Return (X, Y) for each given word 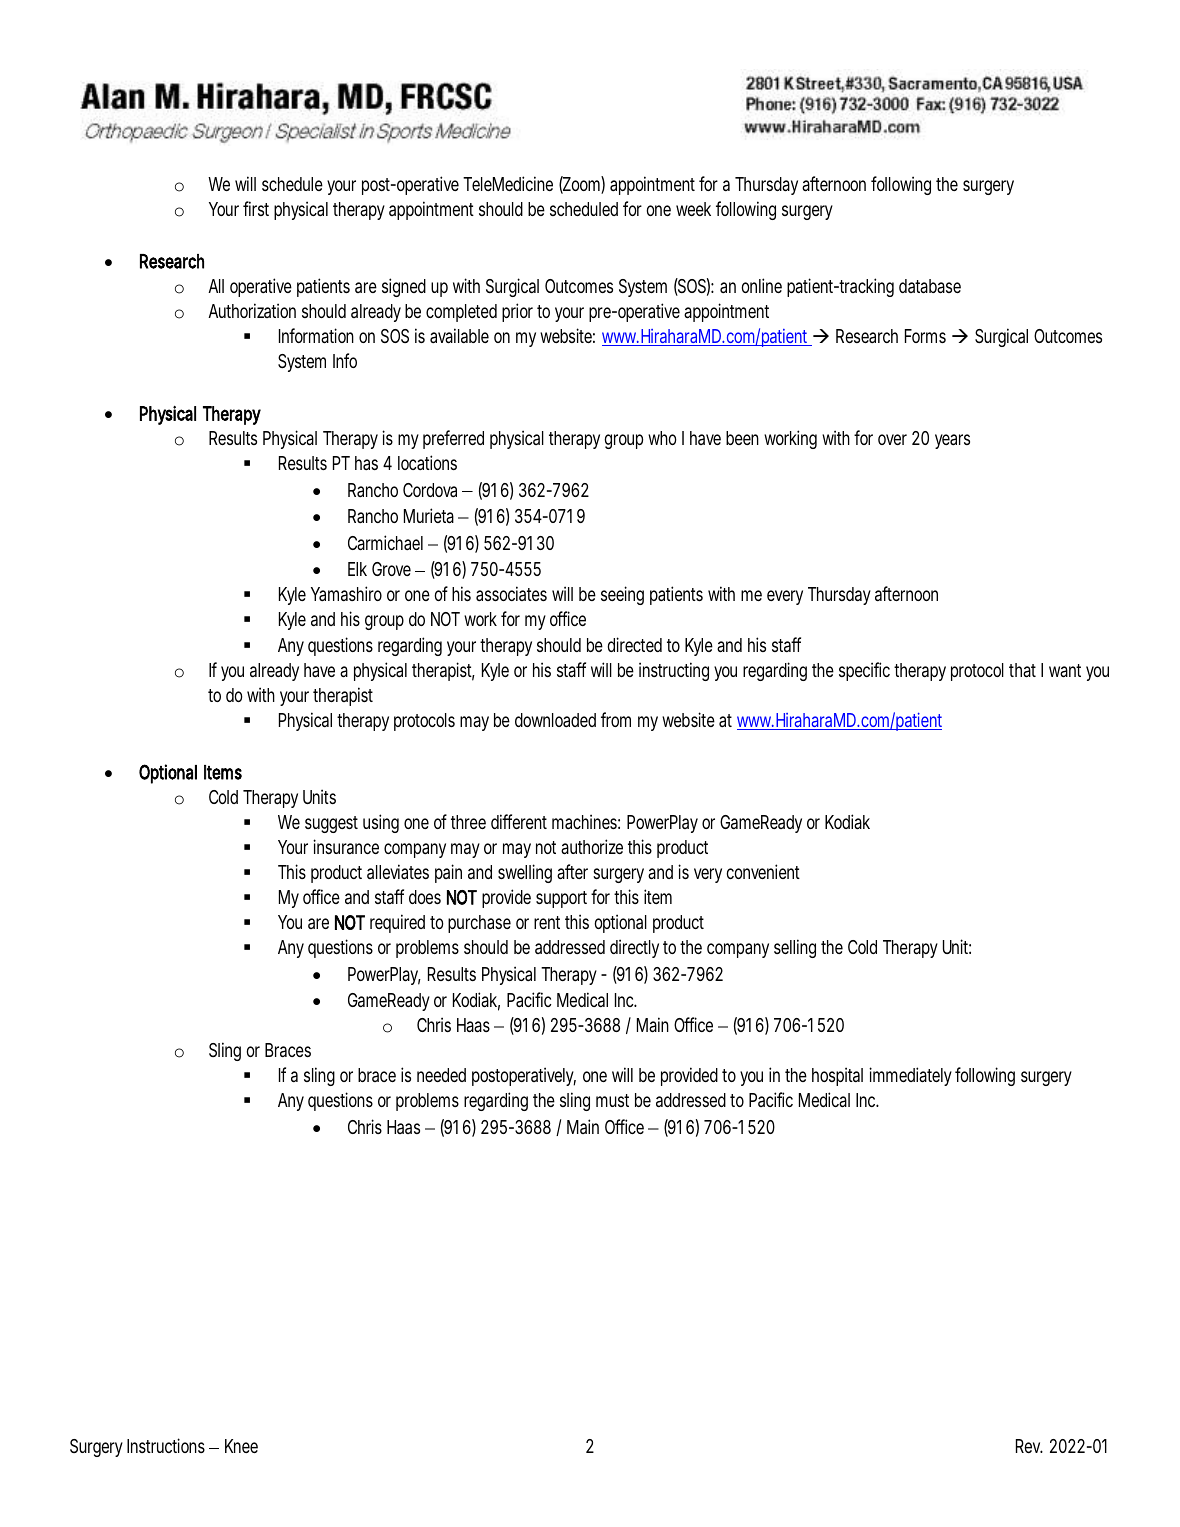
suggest (331, 824)
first (256, 208)
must (612, 1100)
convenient (763, 871)
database (930, 286)
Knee (241, 1446)
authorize (592, 846)
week (693, 209)
